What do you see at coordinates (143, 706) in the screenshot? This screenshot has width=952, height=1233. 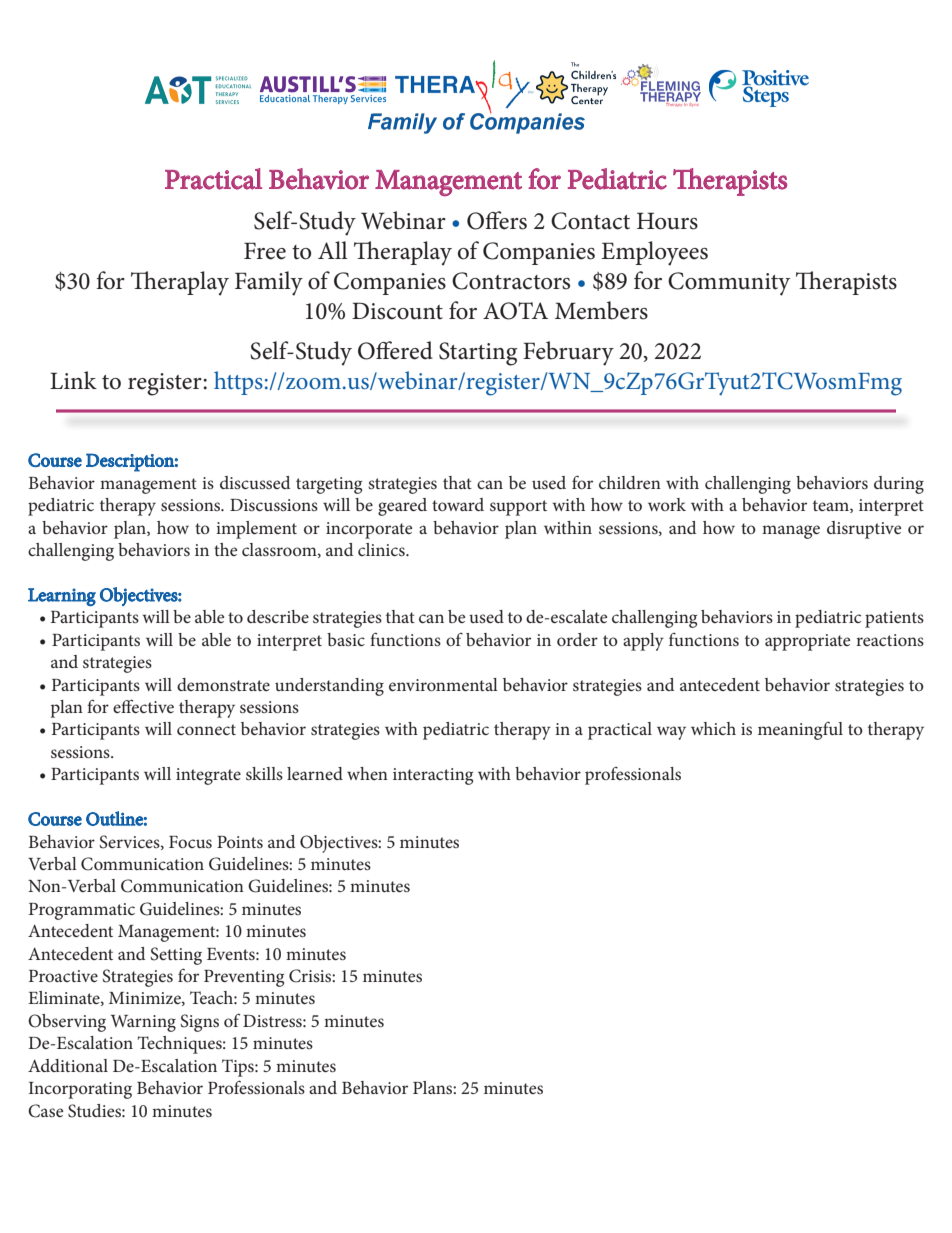 I see `effective` at bounding box center [143, 706].
